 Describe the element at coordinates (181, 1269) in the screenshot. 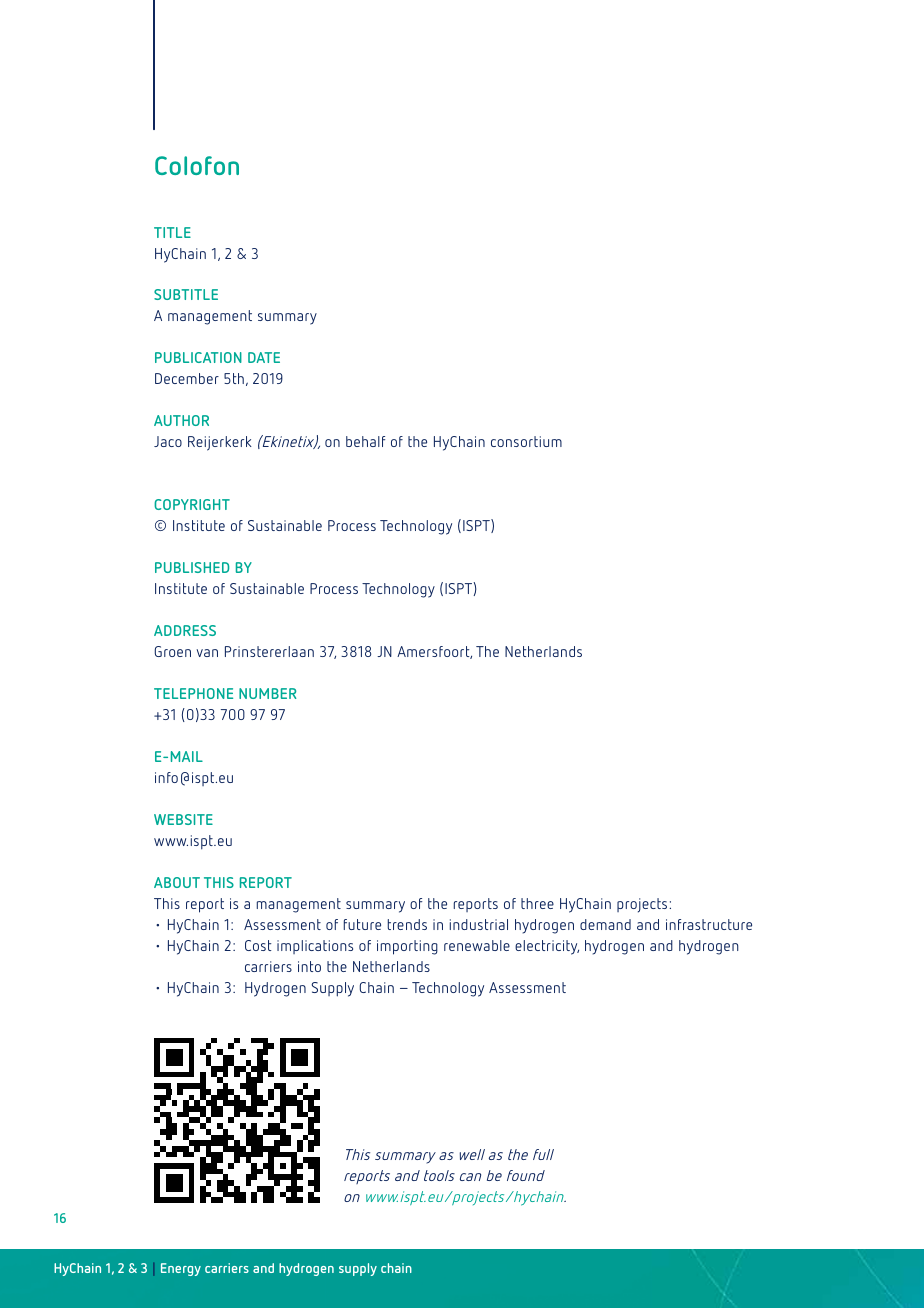

I see `Energy` at that location.
